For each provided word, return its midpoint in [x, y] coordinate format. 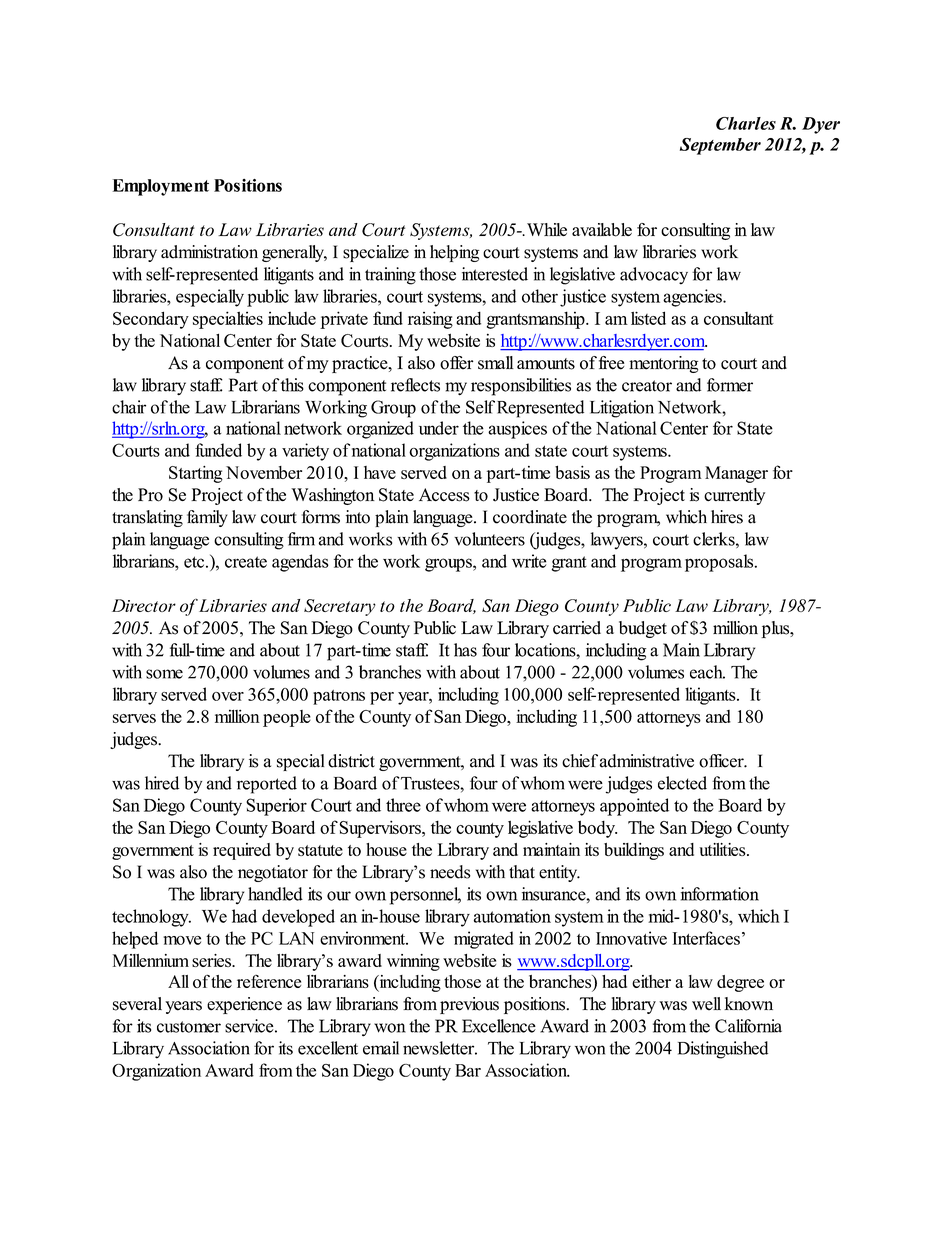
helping [454, 253]
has [465, 650]
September [720, 146]
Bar [468, 1070]
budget [643, 629]
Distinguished [723, 1050]
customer [189, 1027]
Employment [161, 187]
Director [144, 605]
